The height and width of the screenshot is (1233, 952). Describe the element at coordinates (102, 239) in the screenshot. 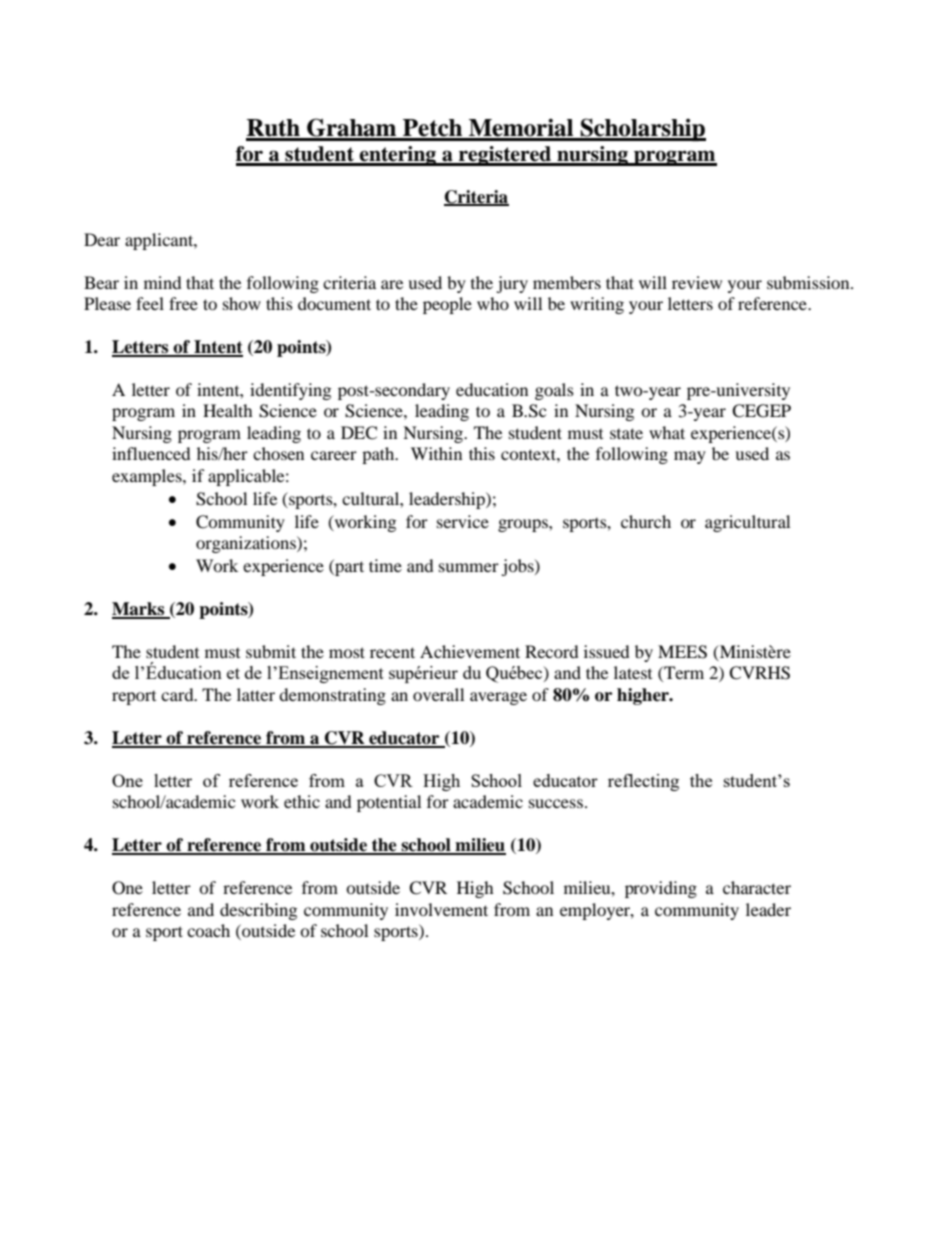

I see `Dear` at that location.
